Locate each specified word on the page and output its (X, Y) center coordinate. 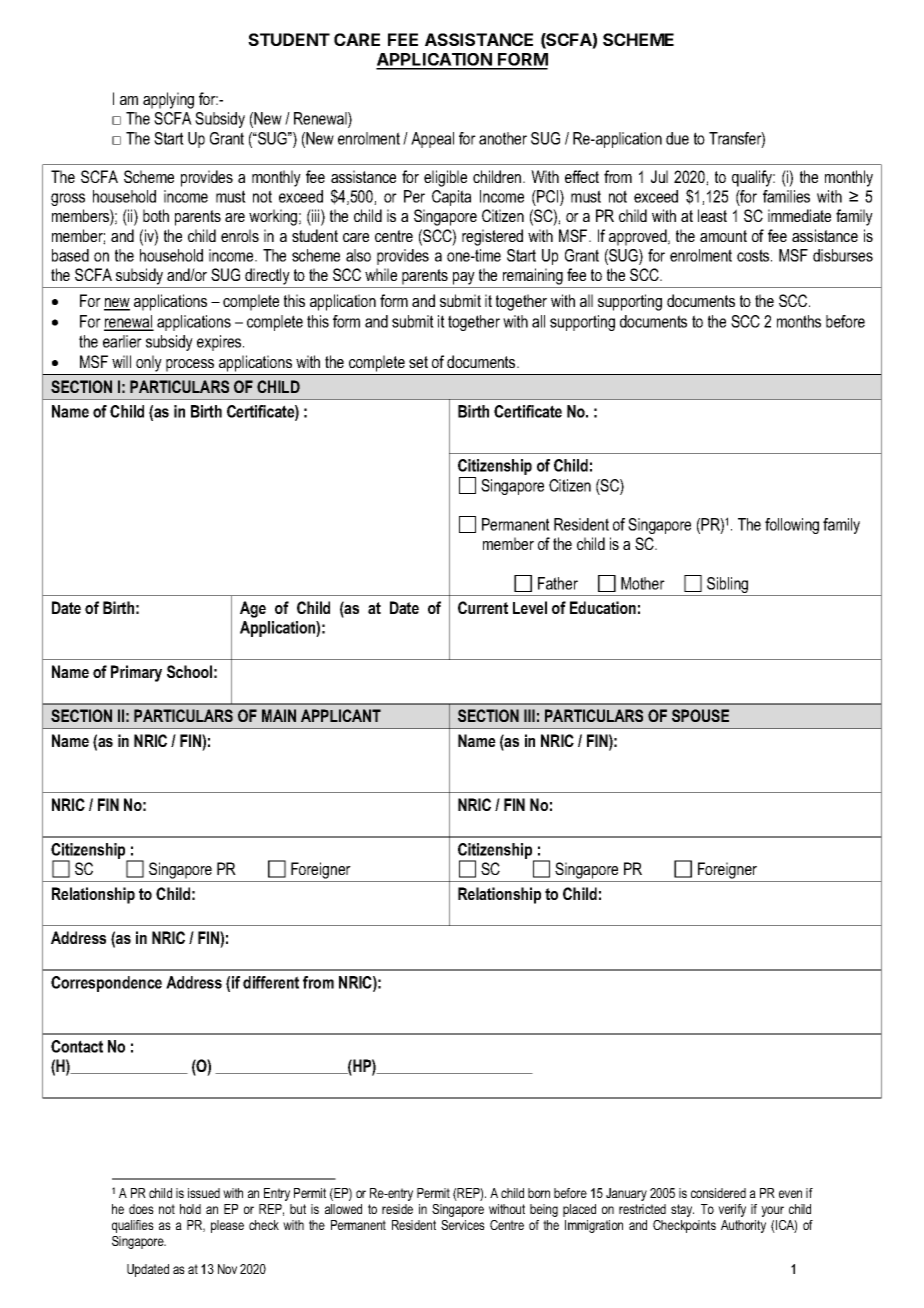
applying (168, 100)
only (148, 364)
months (799, 321)
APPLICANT (341, 715)
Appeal (432, 140)
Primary (136, 673)
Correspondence (106, 984)
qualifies (133, 1226)
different (271, 982)
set (418, 362)
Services (463, 1225)
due (677, 138)
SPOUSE (700, 715)
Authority (743, 1226)
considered (718, 1193)
